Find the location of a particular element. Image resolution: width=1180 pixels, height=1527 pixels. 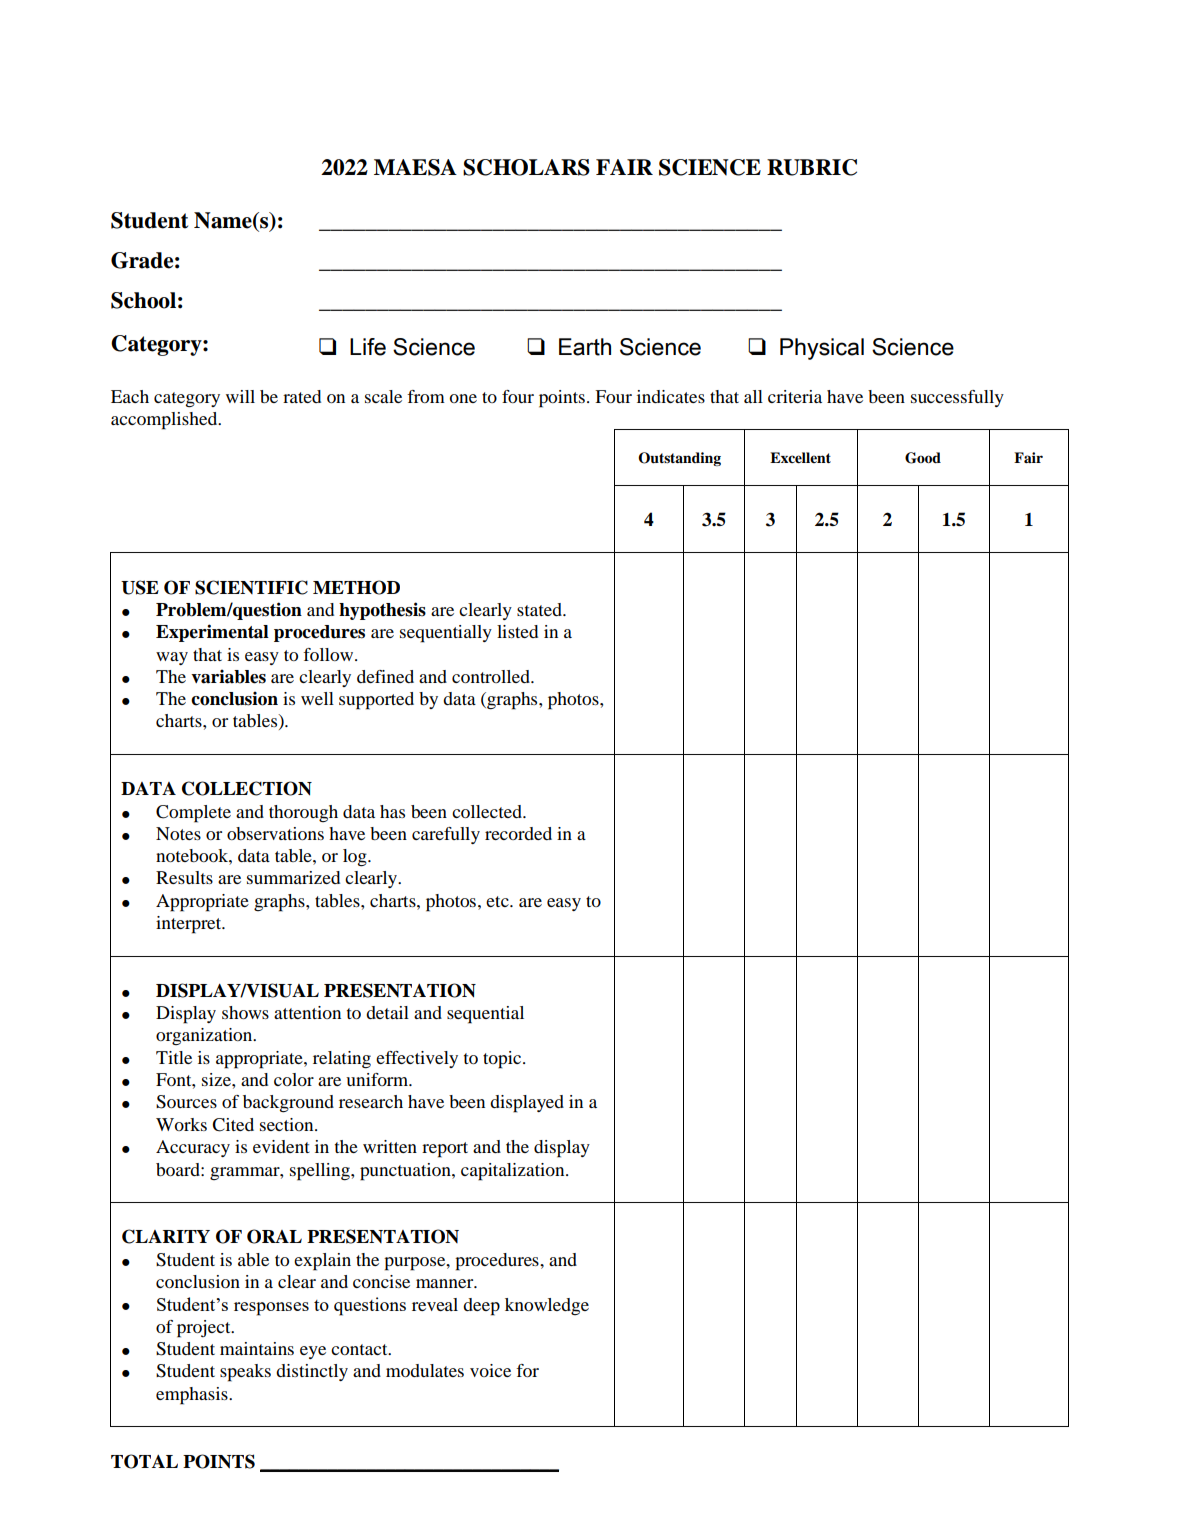

SCHOLARS is located at coordinates (526, 167).
